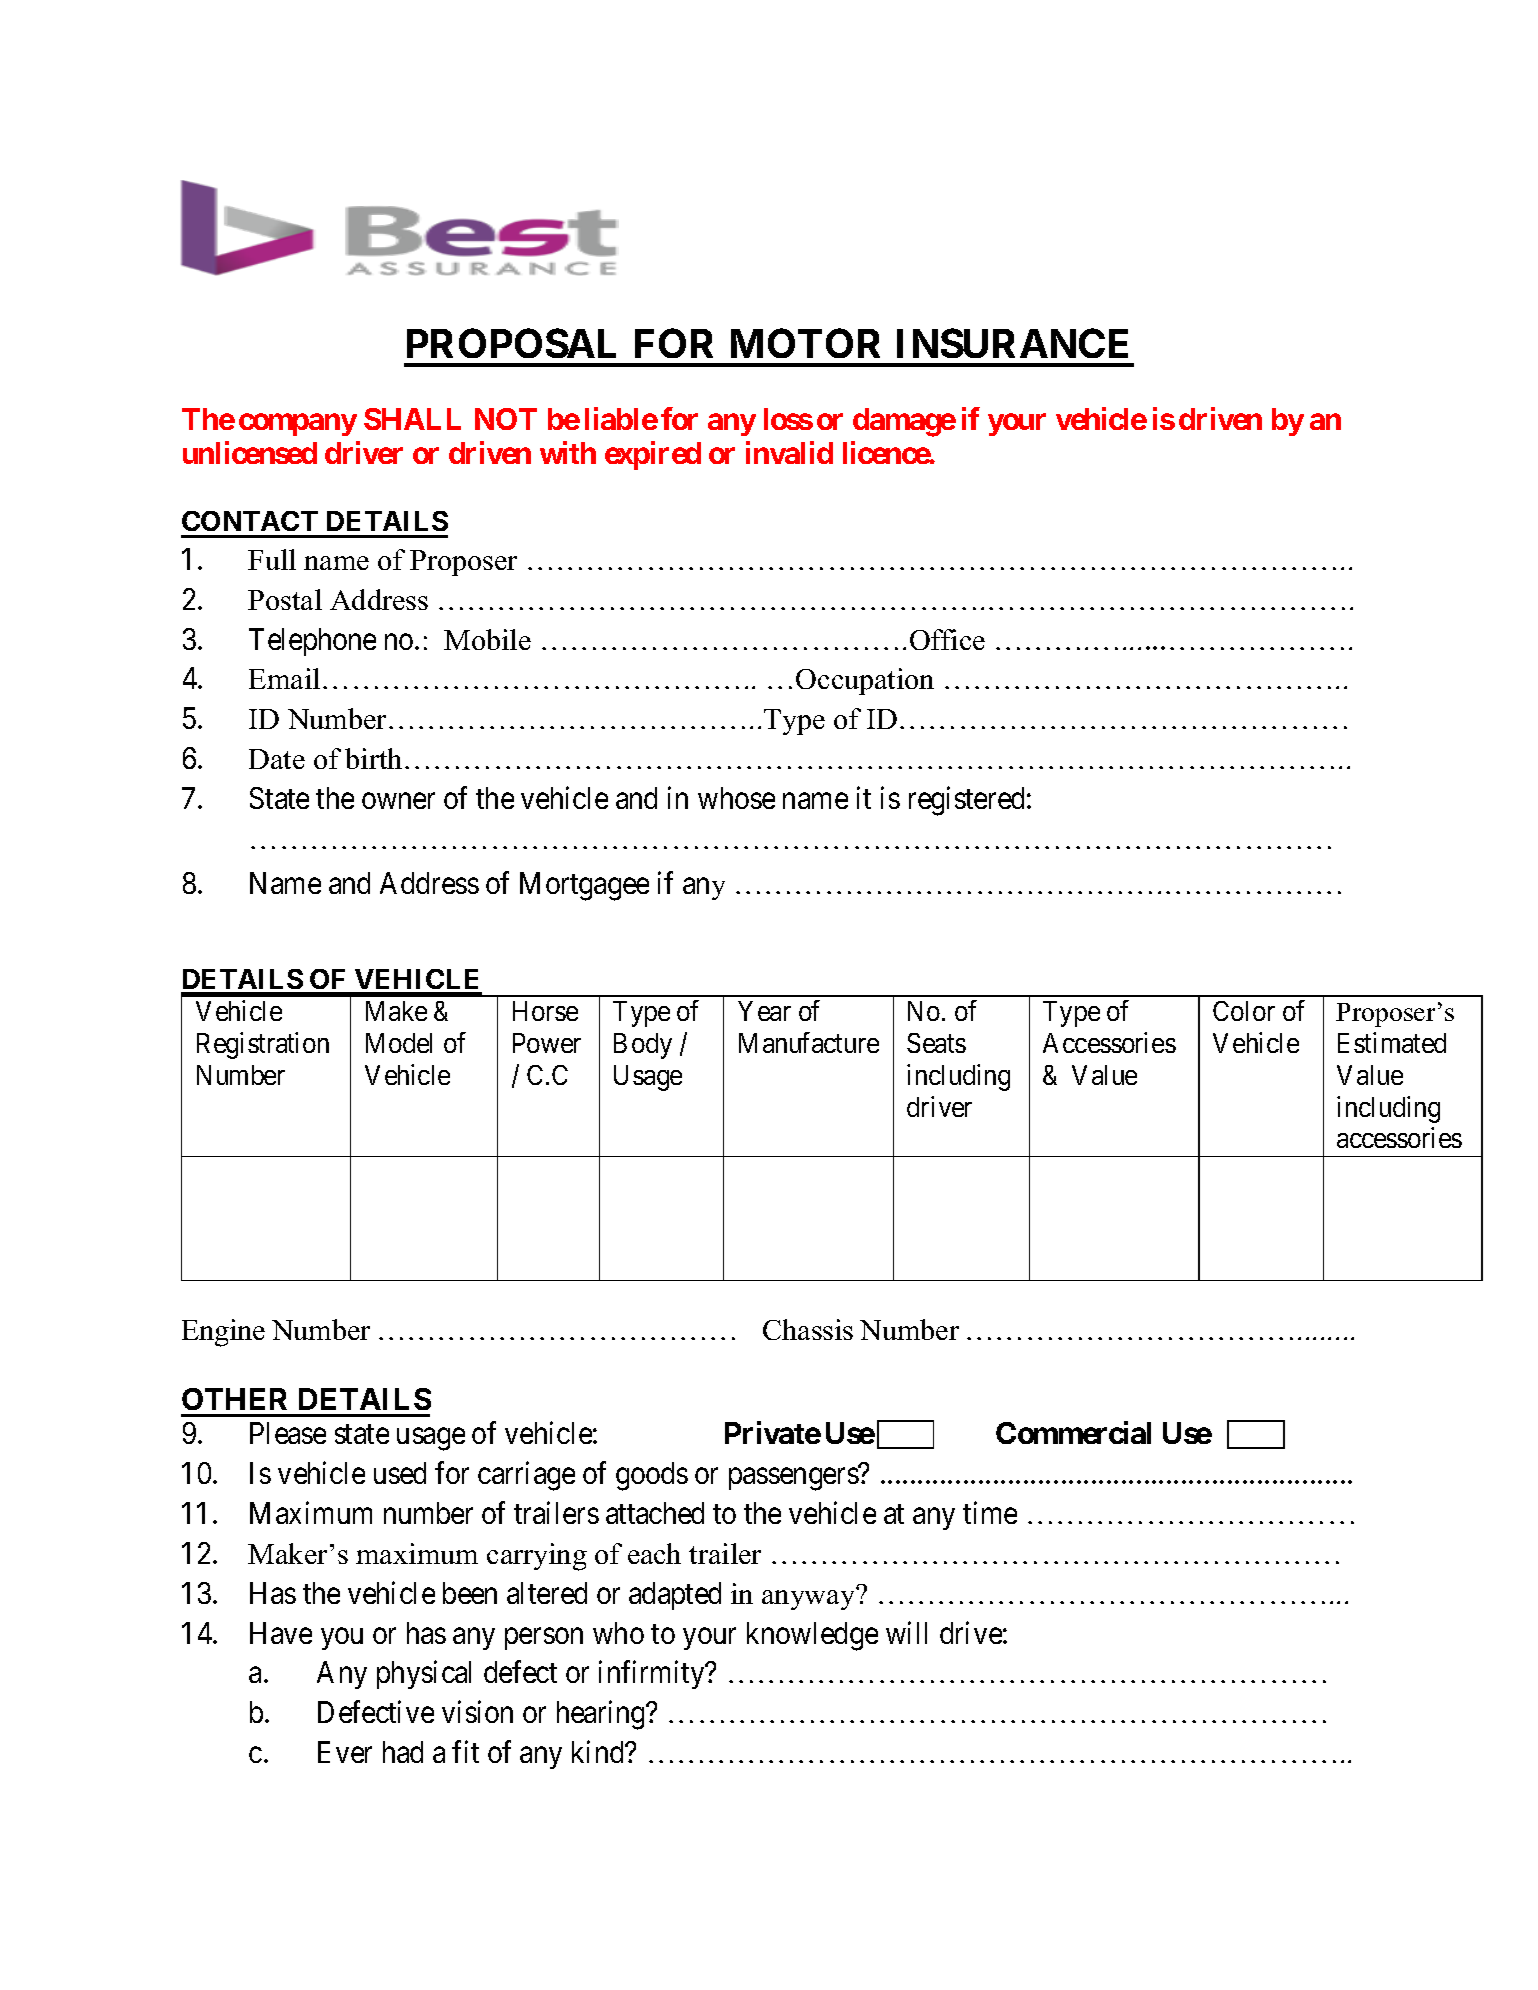 The width and height of the page is (1538, 1990). Describe the element at coordinates (789, 453) in the page. I see `invalid` at that location.
